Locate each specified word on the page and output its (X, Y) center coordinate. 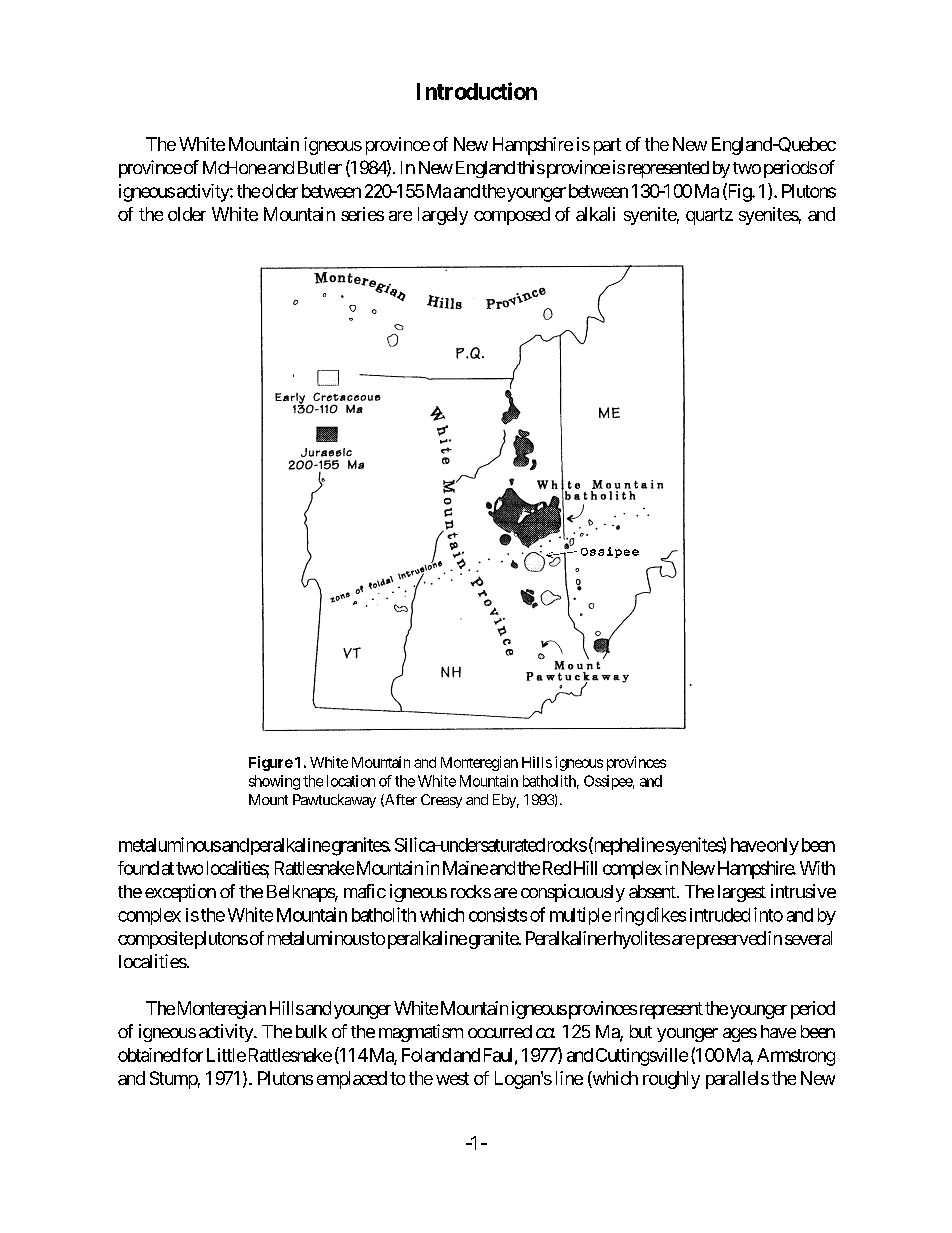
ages (740, 1035)
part (607, 146)
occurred (500, 1031)
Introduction (477, 91)
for (192, 1055)
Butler (320, 167)
